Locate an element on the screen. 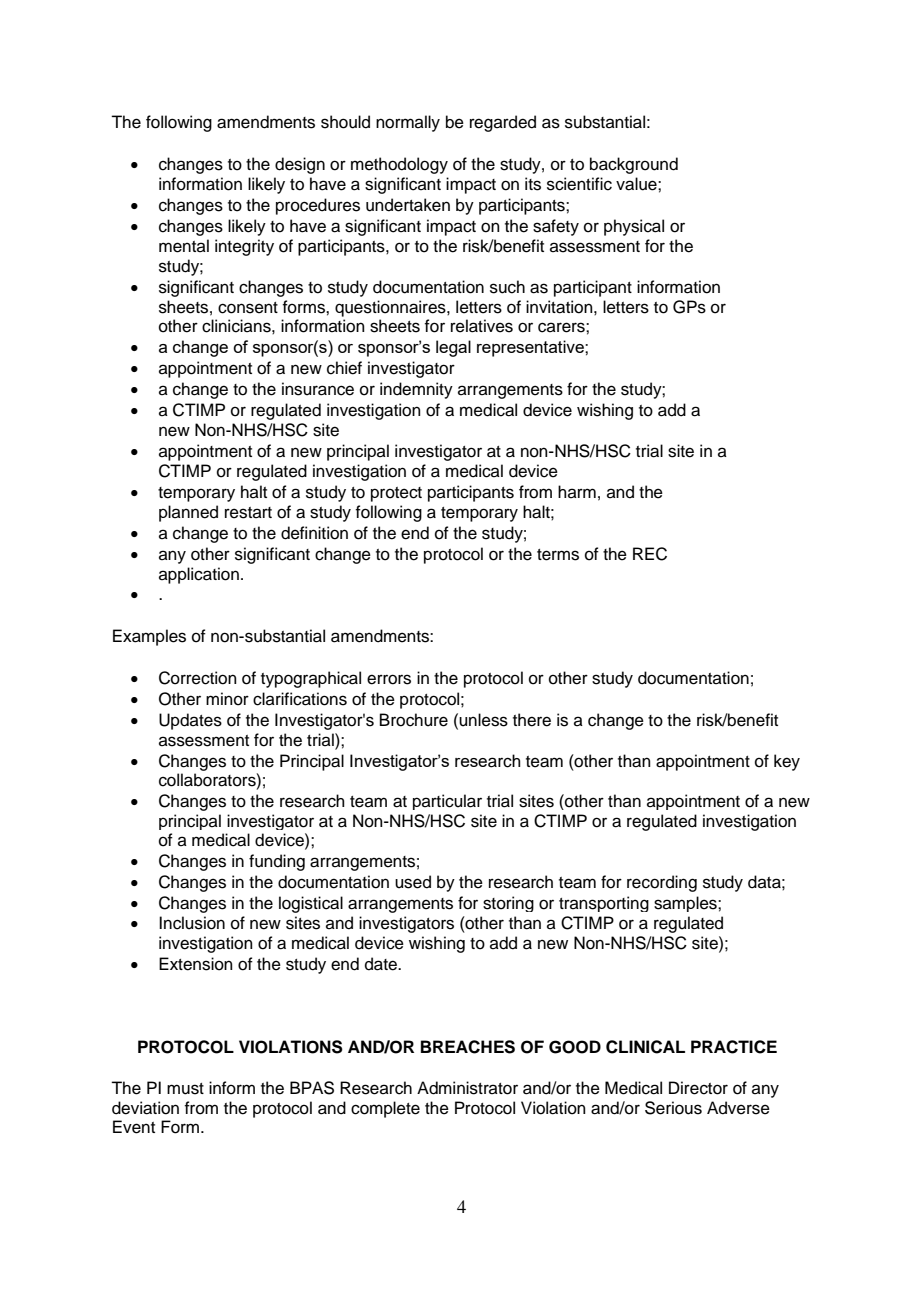 The width and height of the screenshot is (924, 1308). must is located at coordinates (185, 1089).
